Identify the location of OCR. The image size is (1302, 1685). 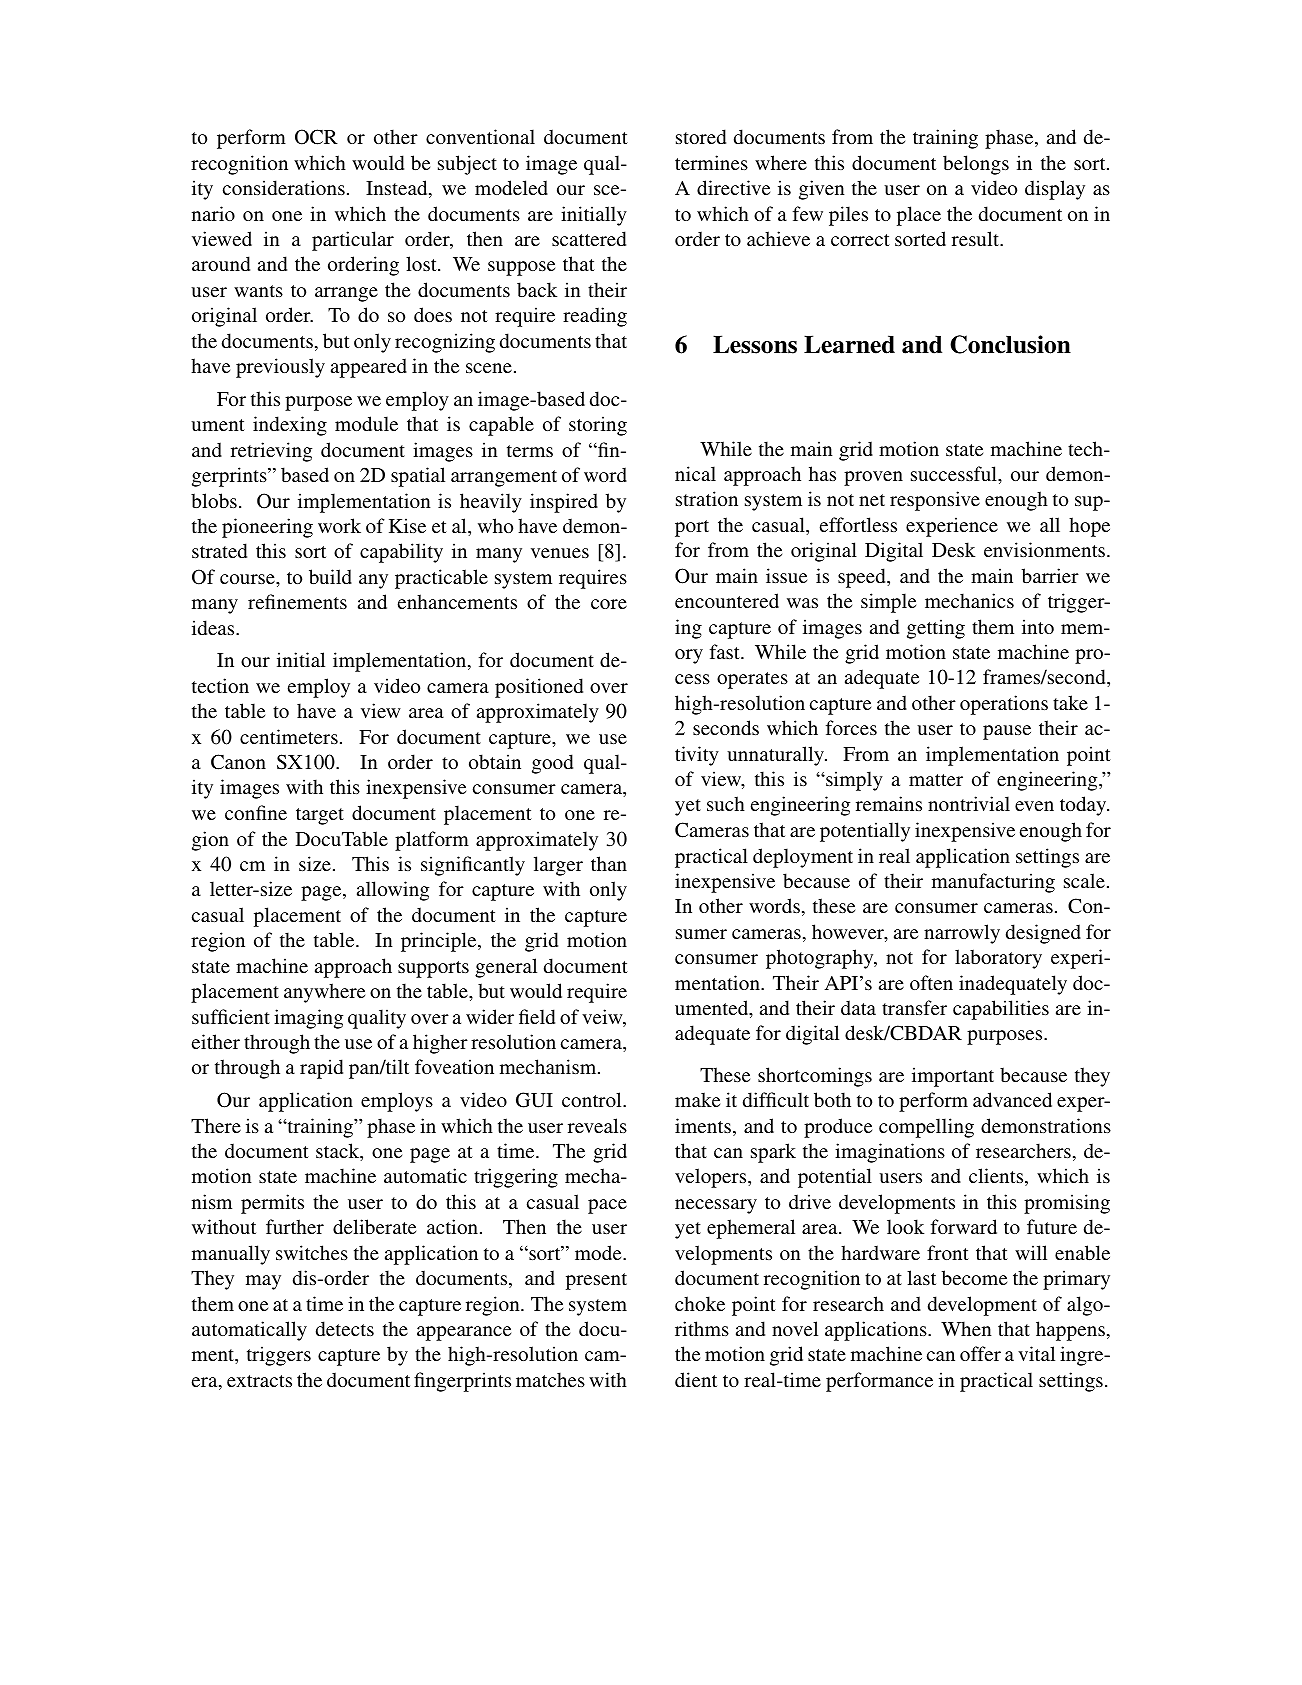
(316, 137).
